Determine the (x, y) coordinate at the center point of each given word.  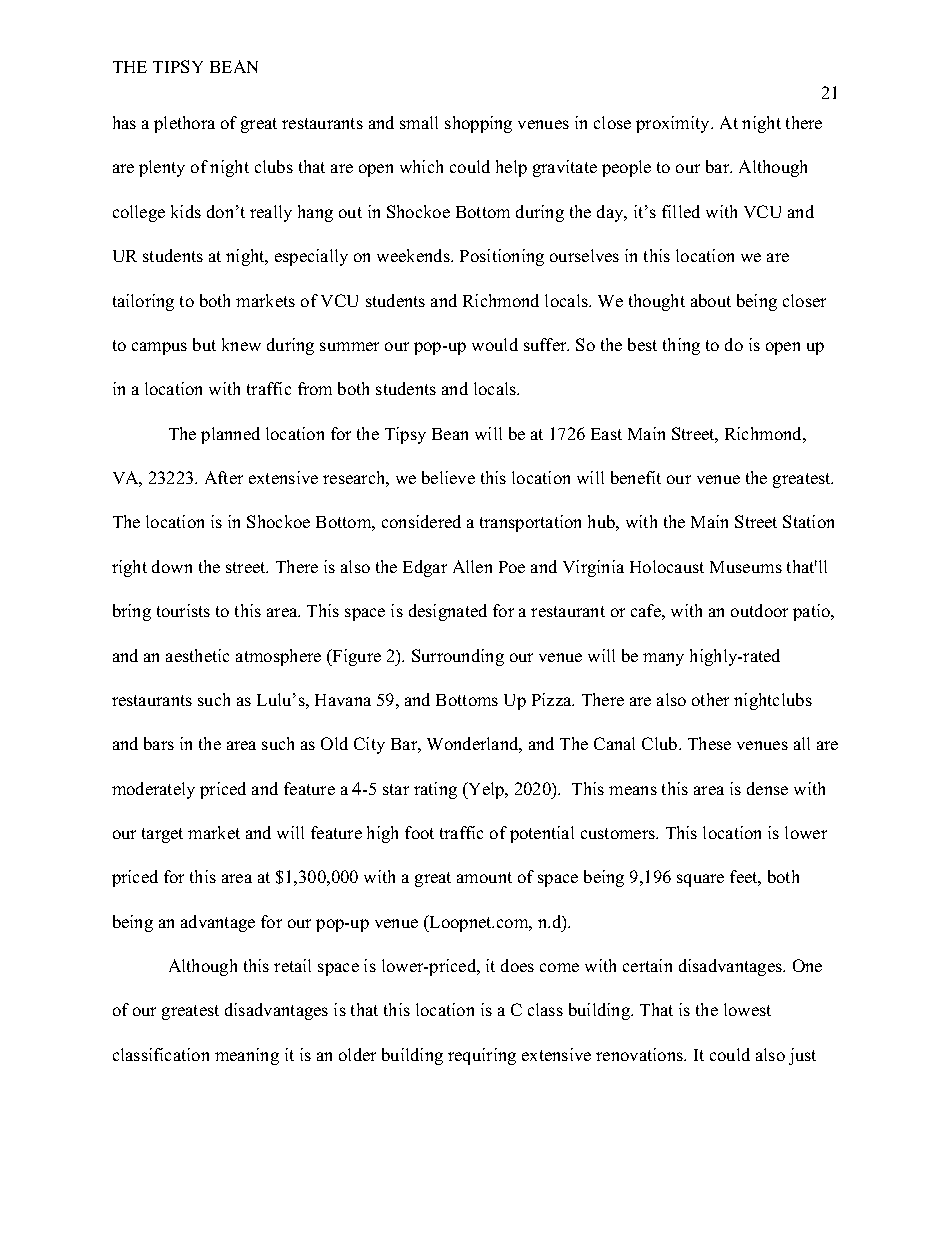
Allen (472, 566)
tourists (183, 610)
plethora (184, 124)
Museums (746, 567)
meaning (247, 1056)
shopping (478, 124)
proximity (674, 124)
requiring (482, 1056)
